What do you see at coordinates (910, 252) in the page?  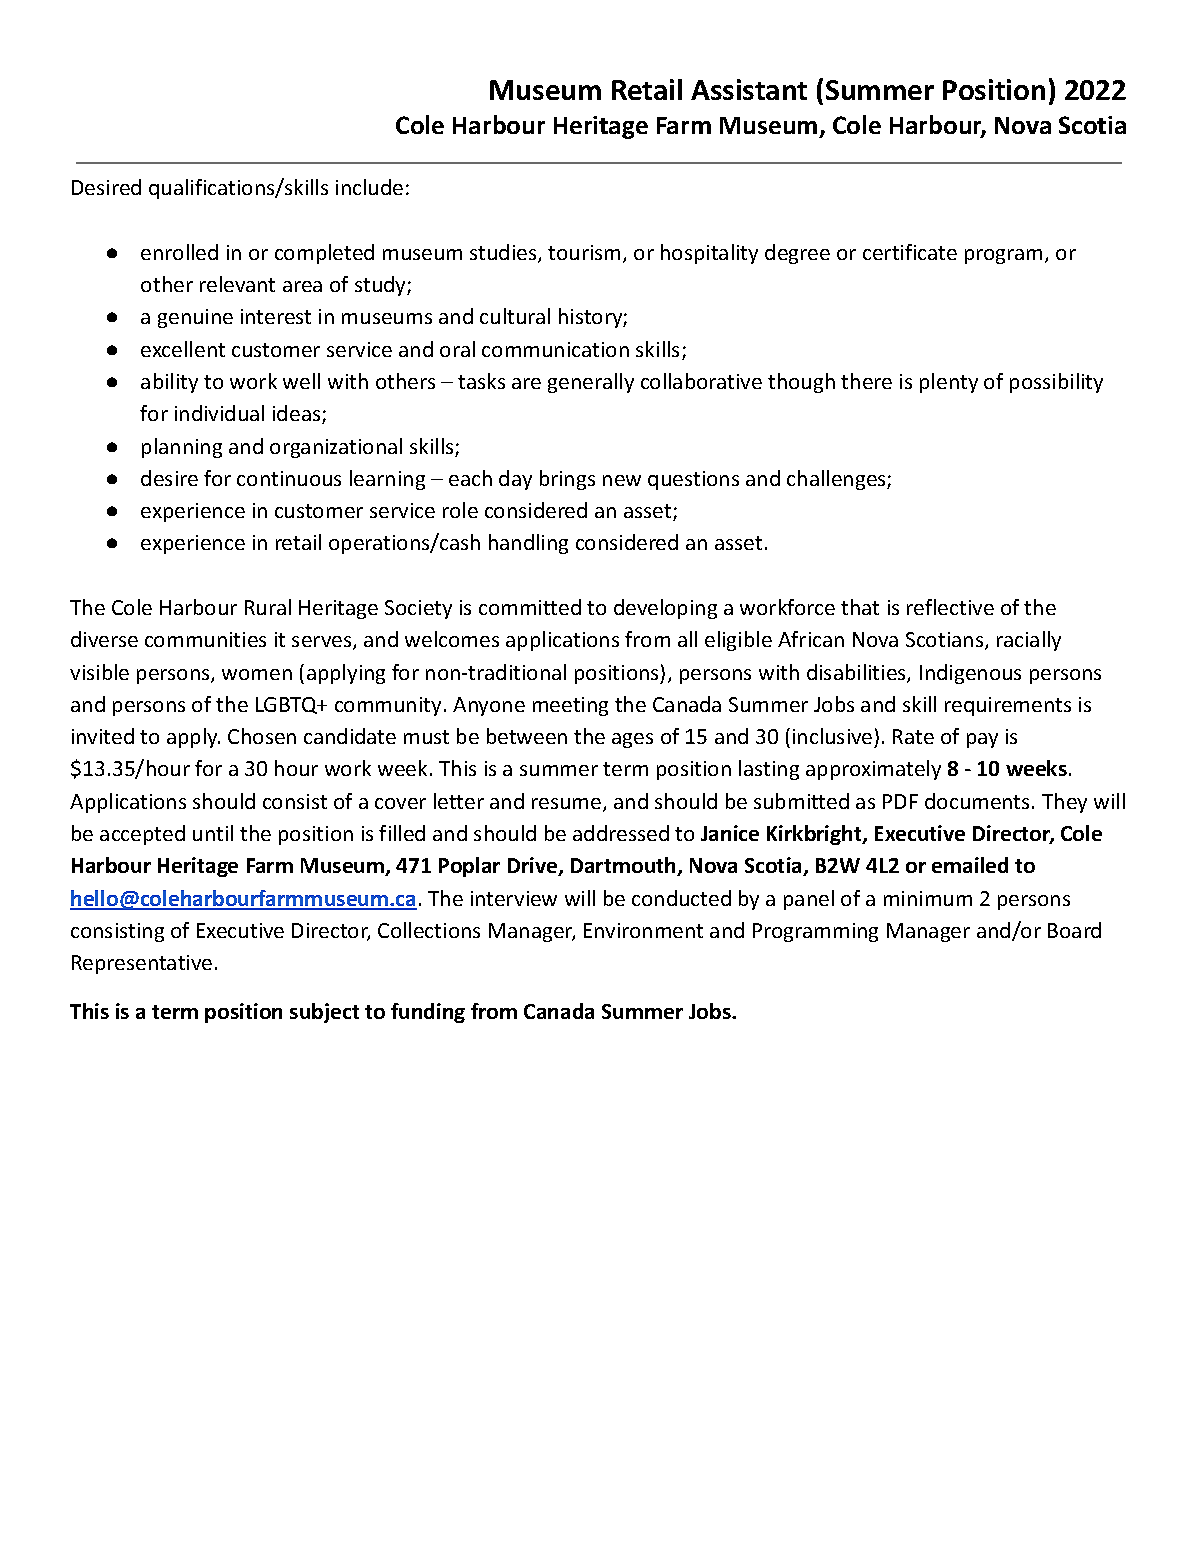 I see `certificate` at bounding box center [910, 252].
